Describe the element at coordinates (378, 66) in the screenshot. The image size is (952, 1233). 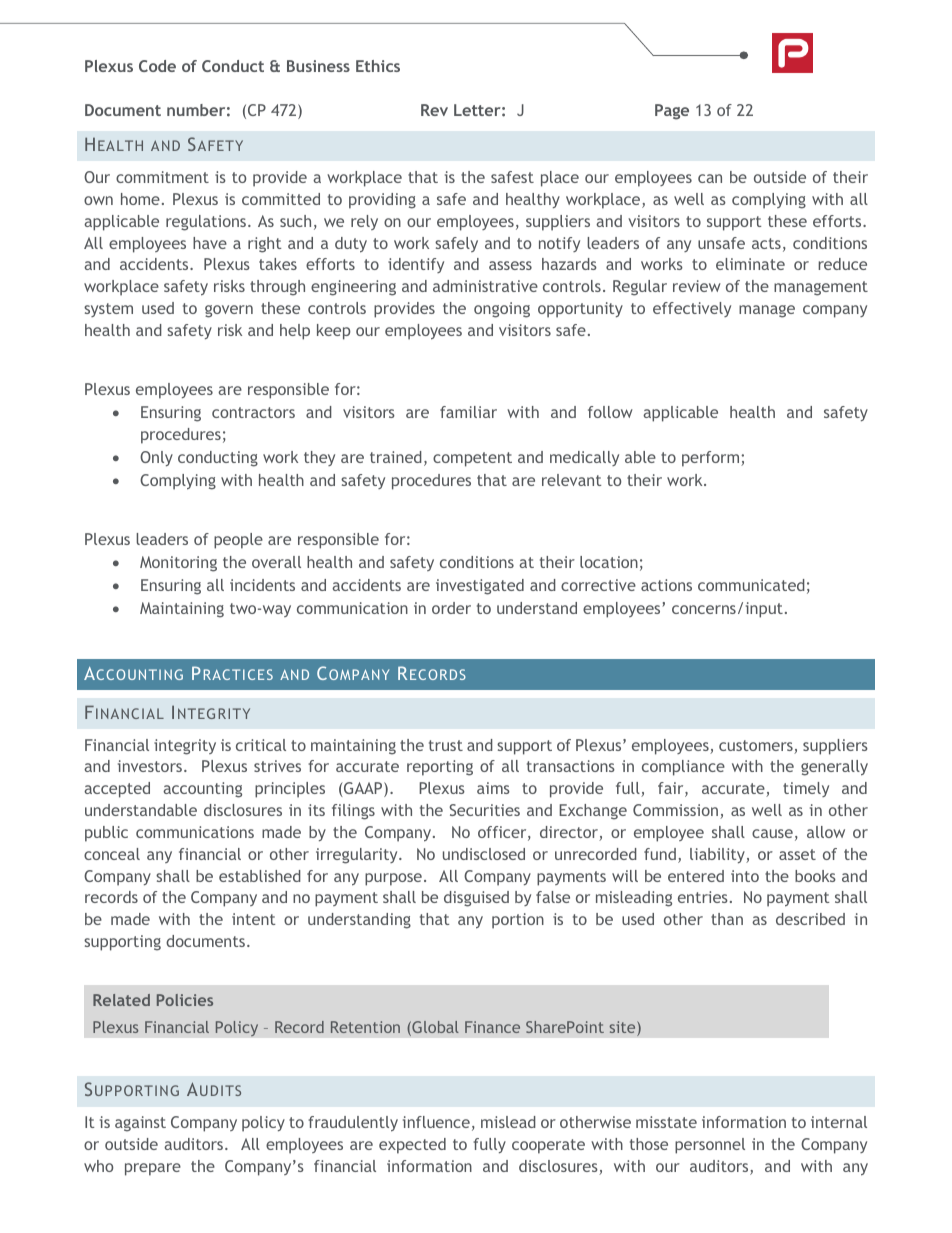
I see `Ethics` at that location.
